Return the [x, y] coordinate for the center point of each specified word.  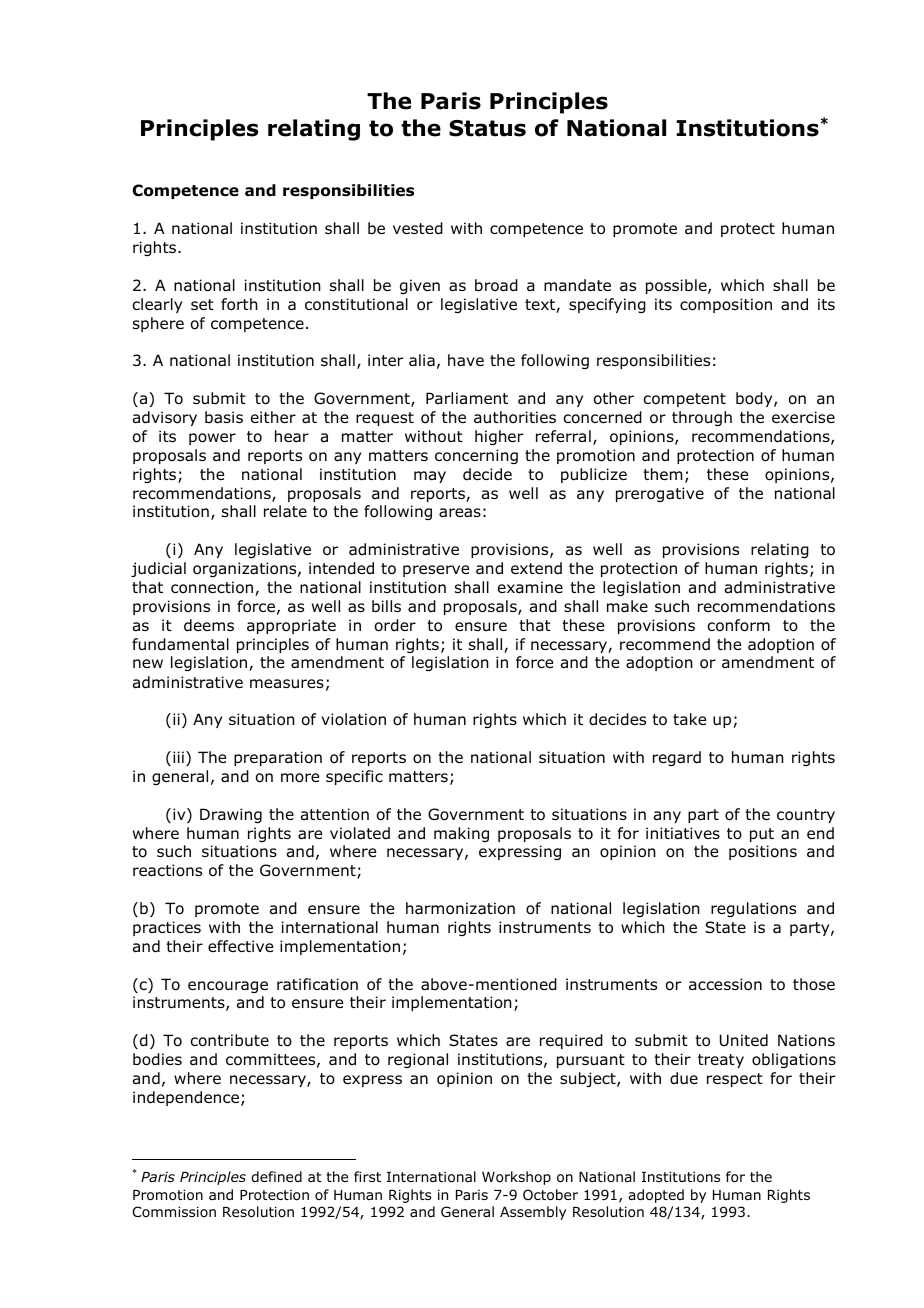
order [395, 625]
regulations [753, 909]
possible [677, 286]
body [755, 399]
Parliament [467, 398]
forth [239, 304]
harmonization [460, 908]
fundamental [180, 644]
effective [240, 946]
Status [487, 128]
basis [224, 417]
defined [276, 1176]
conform [738, 625]
